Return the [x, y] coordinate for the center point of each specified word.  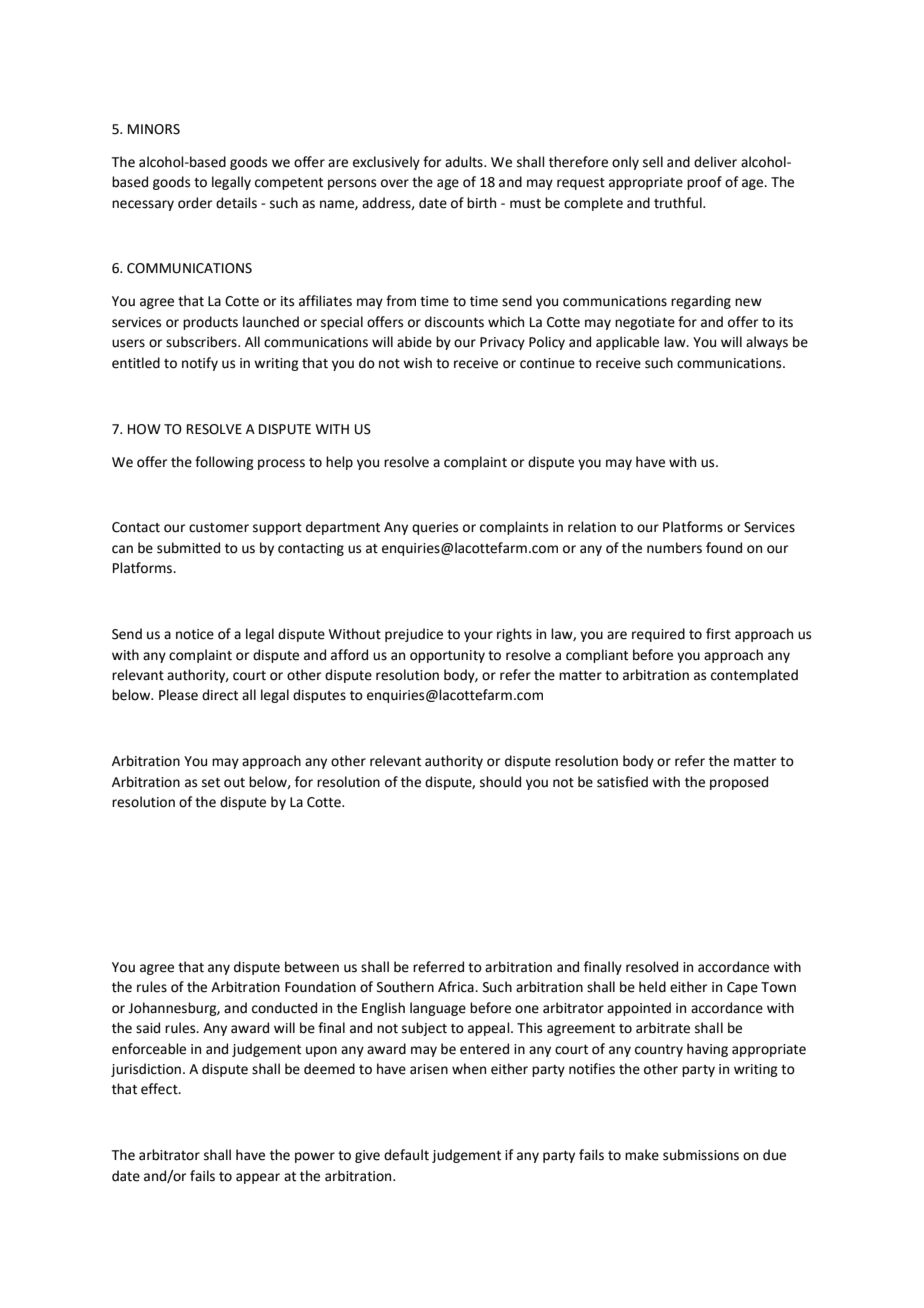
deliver [715, 162]
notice [195, 634]
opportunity [447, 656]
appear [258, 1178]
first [718, 634]
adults [465, 162]
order [195, 203]
